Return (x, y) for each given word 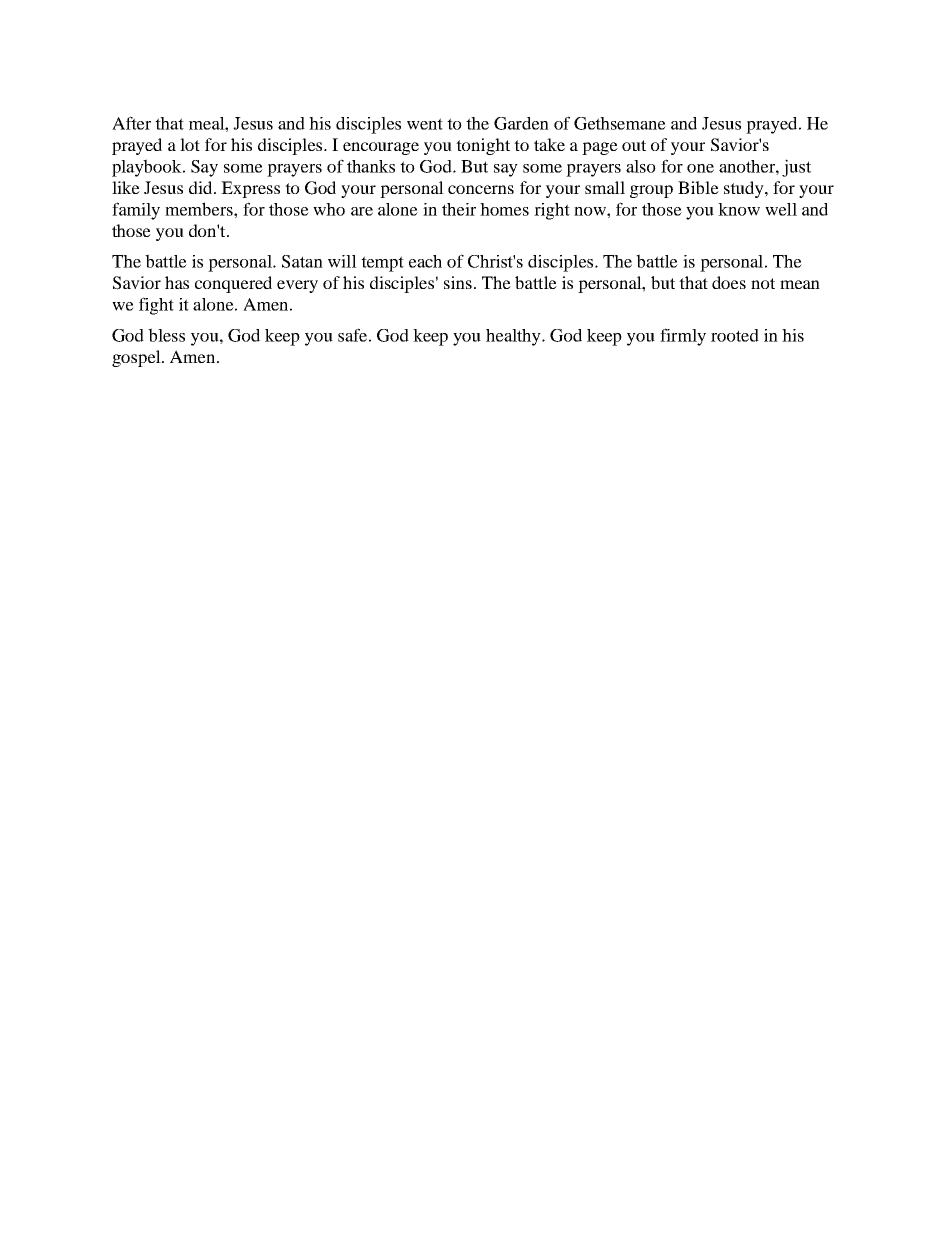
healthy (514, 337)
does (729, 282)
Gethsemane (620, 123)
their (459, 209)
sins (458, 282)
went (425, 124)
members (200, 209)
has (177, 282)
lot (190, 144)
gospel (137, 358)
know (739, 209)
